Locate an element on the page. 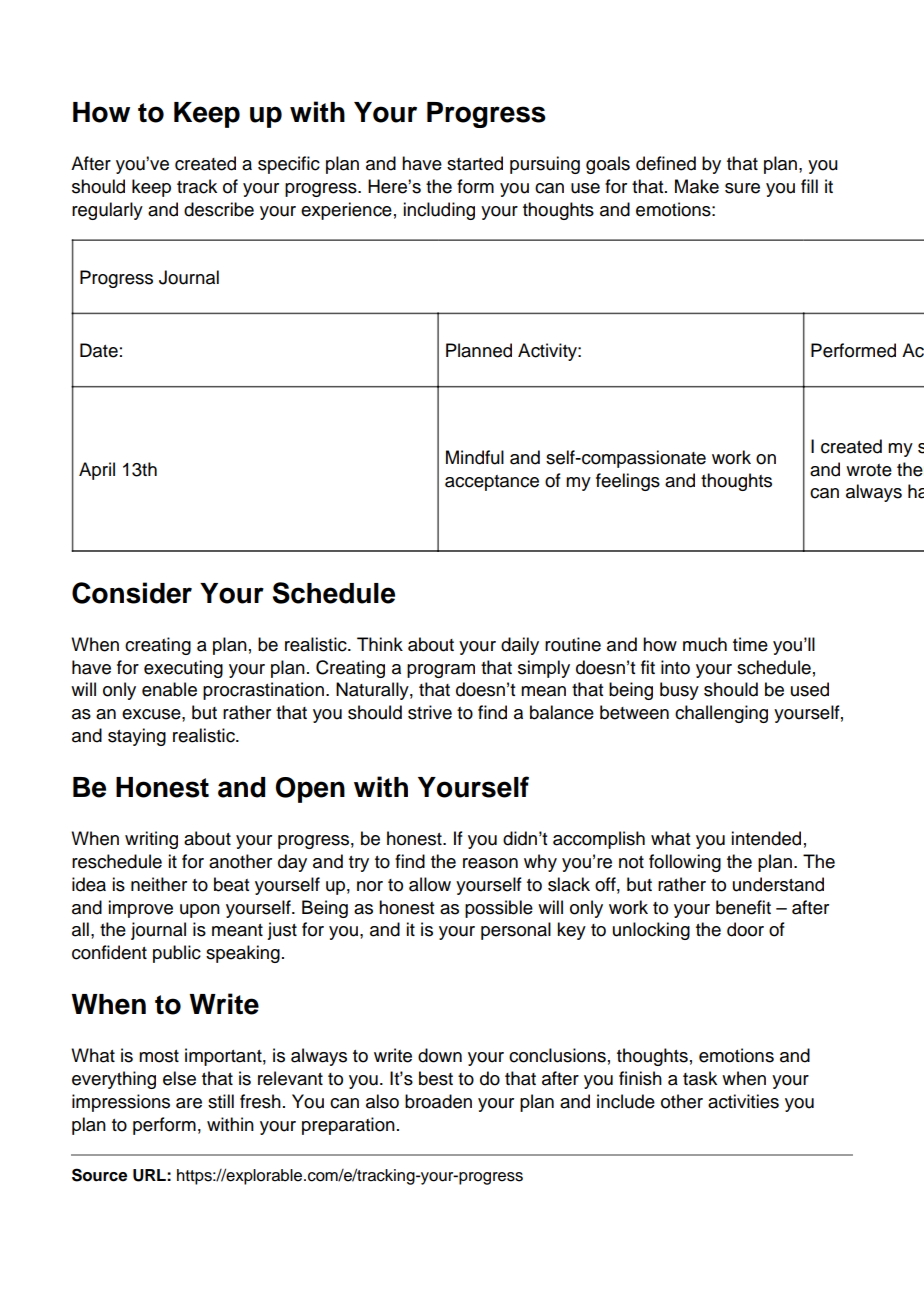  public is located at coordinates (177, 954).
